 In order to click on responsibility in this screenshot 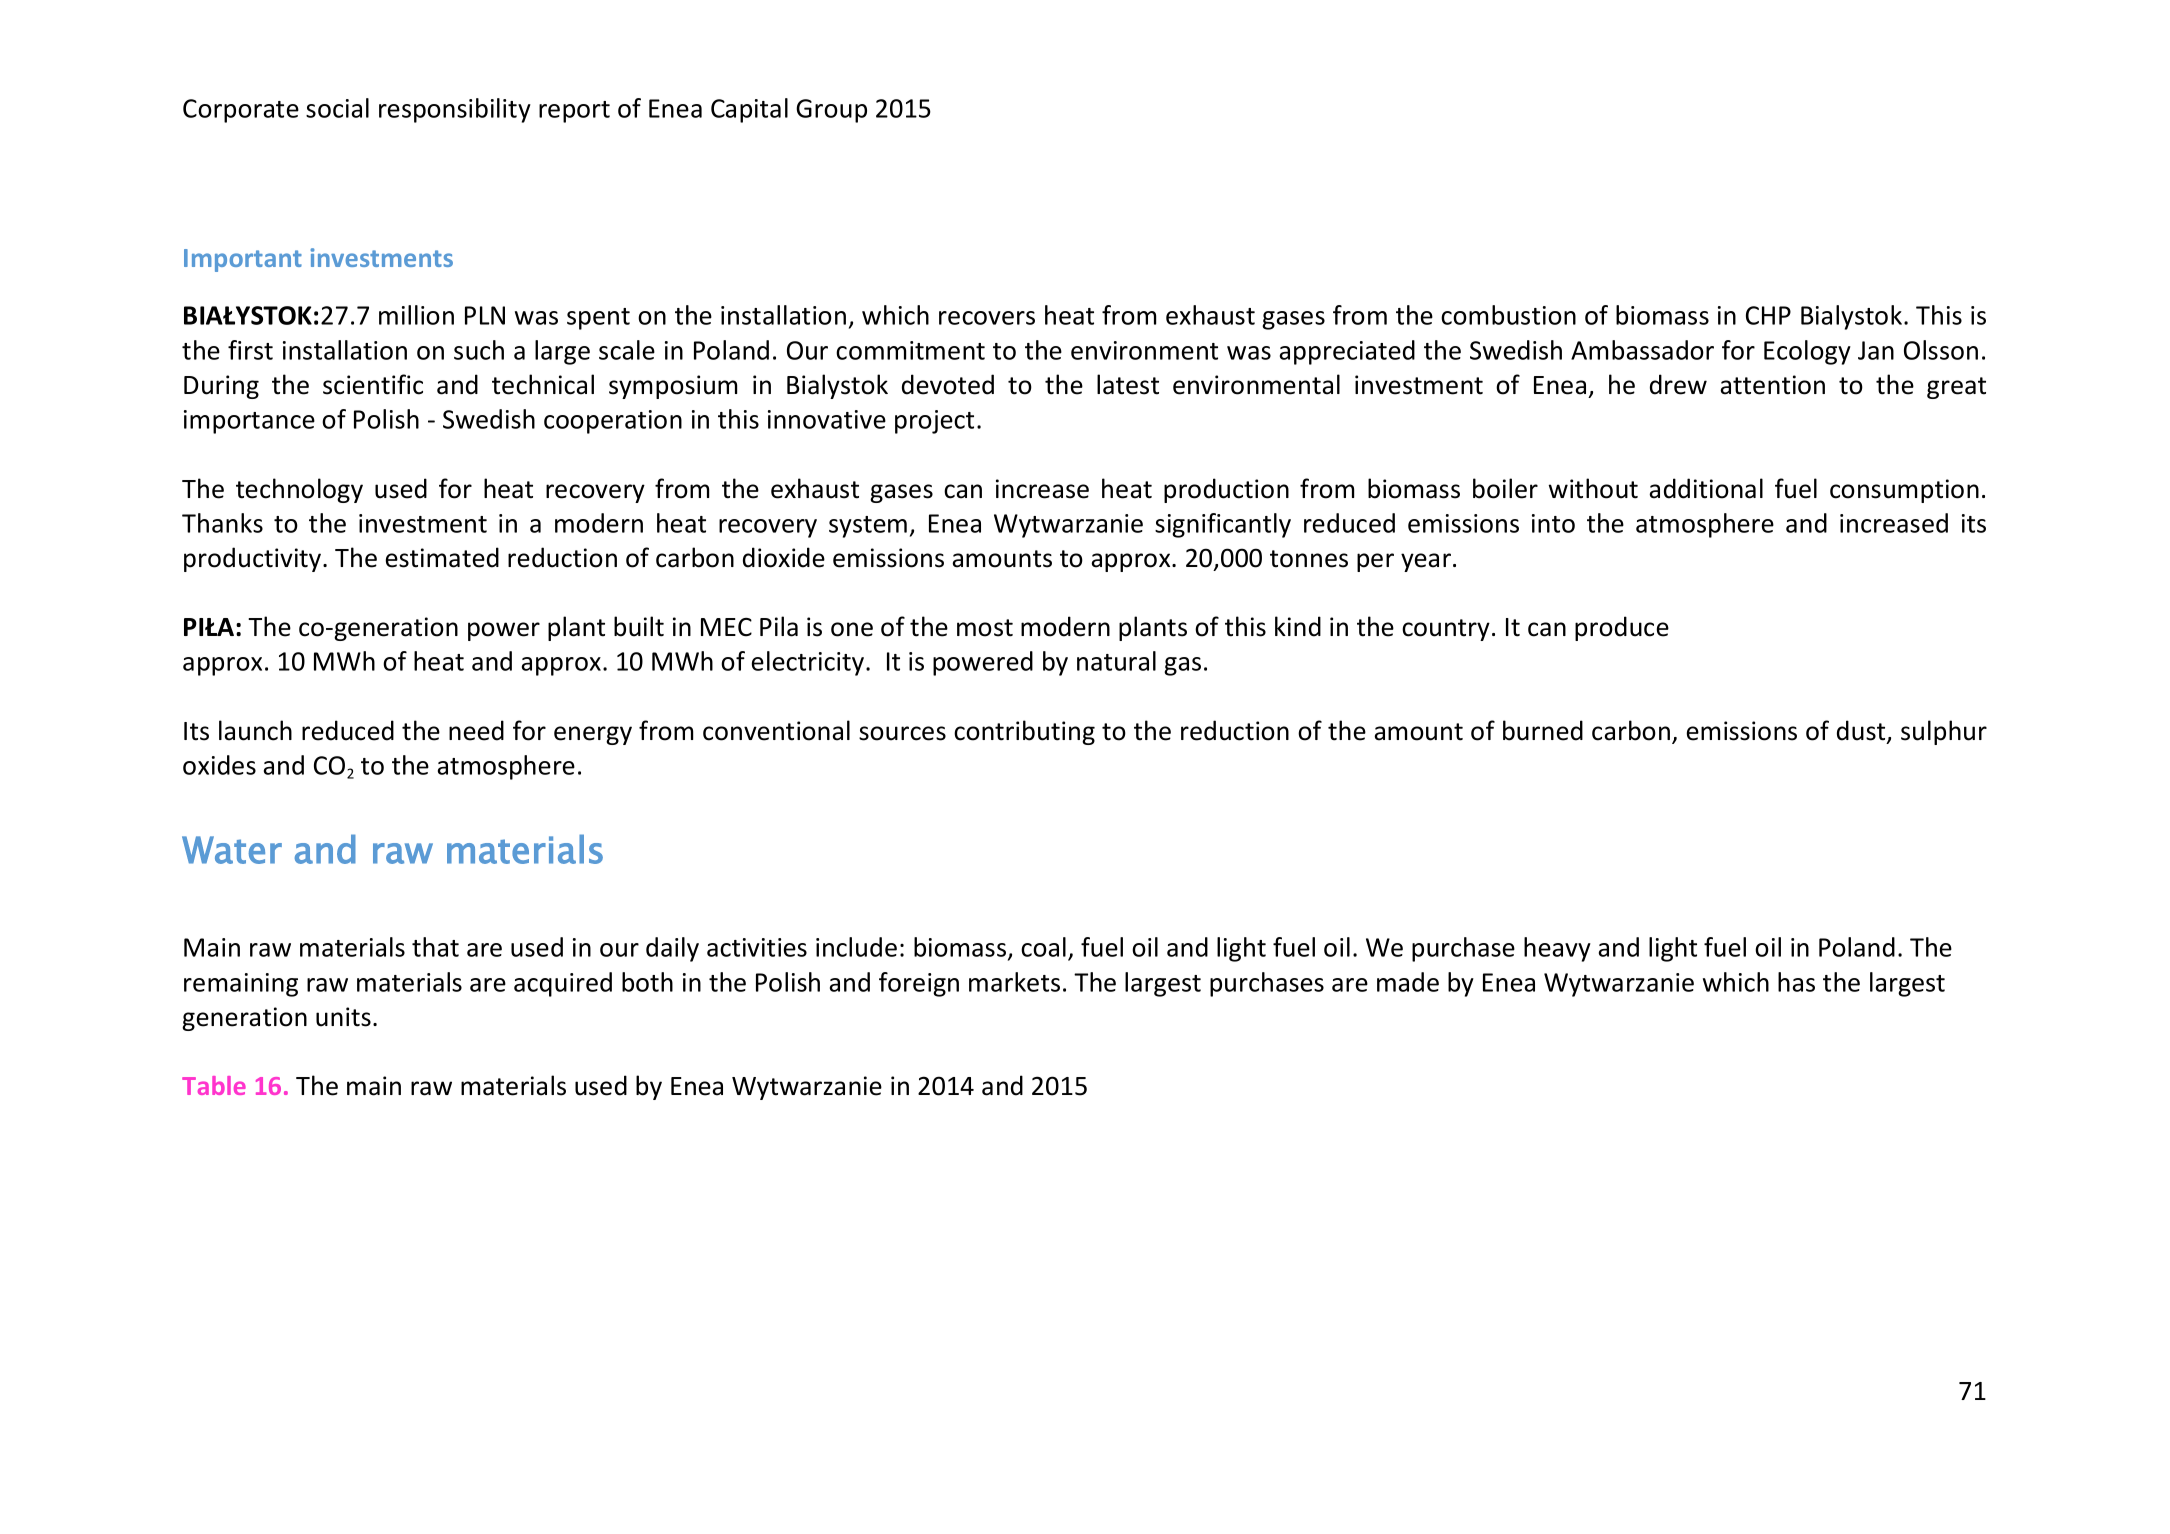, I will do `click(455, 110)`.
